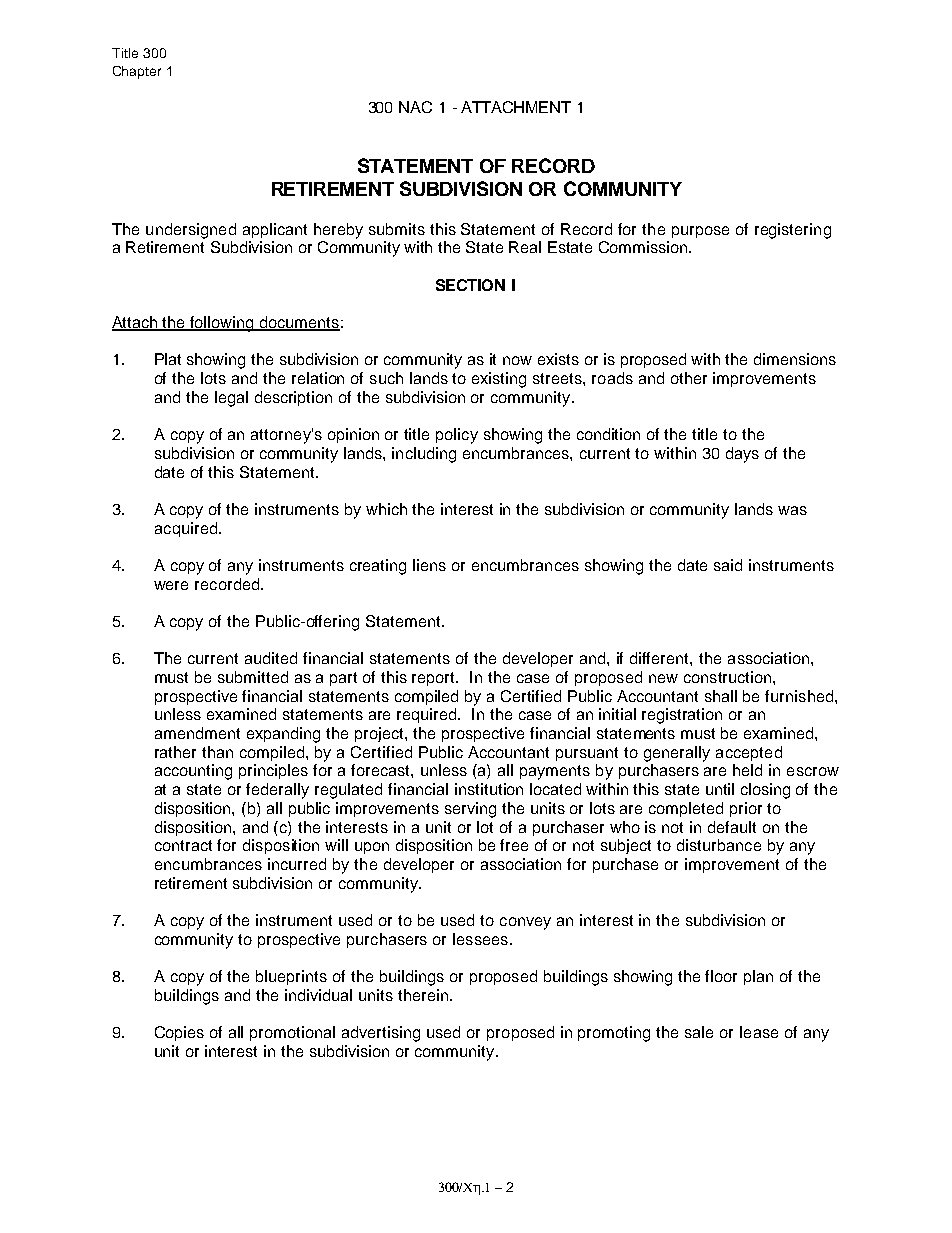 This page has height=1233, width=952. What do you see at coordinates (700, 232) in the page?
I see `purpose` at bounding box center [700, 232].
